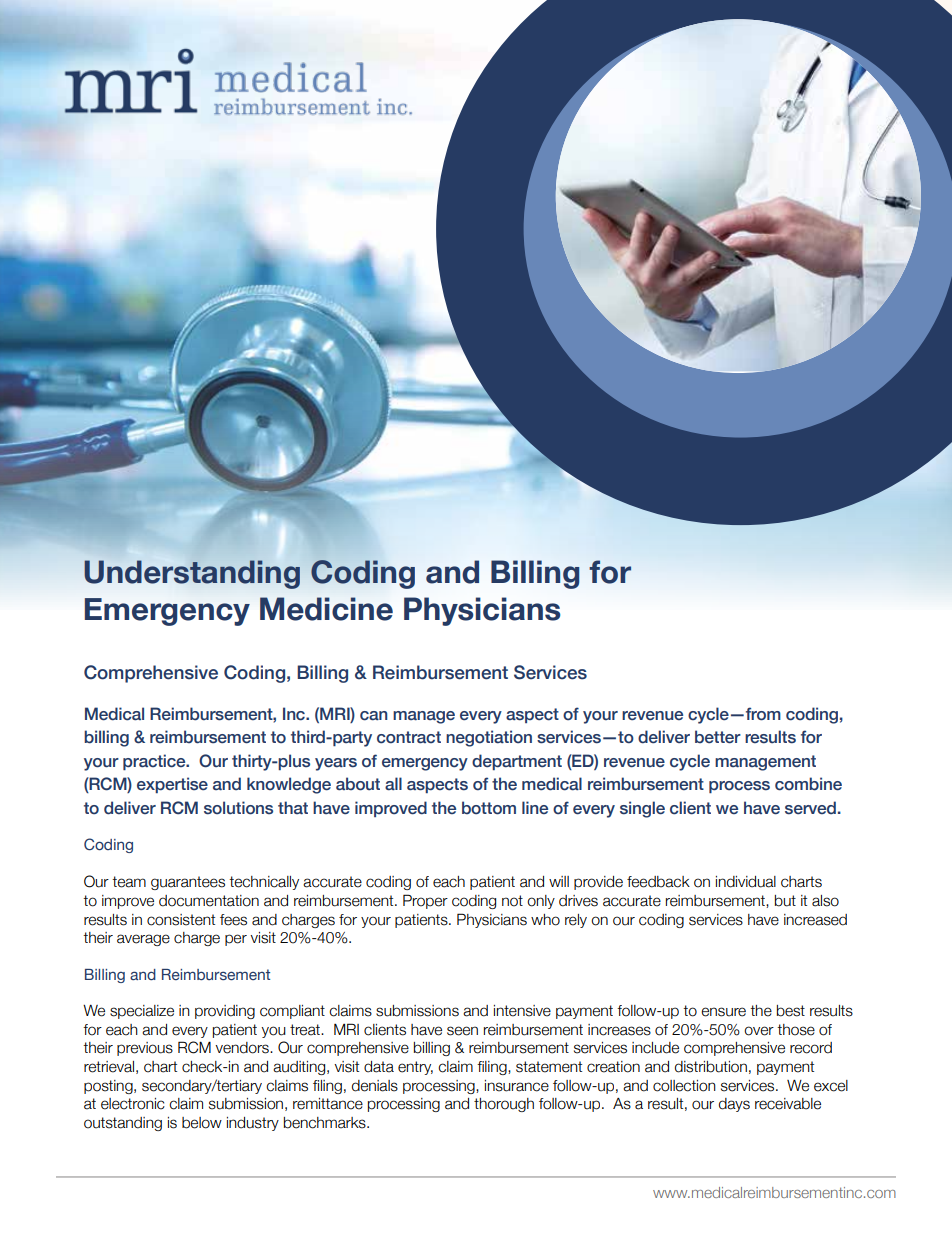  Describe the element at coordinates (504, 1105) in the image. I see `thorough` at that location.
